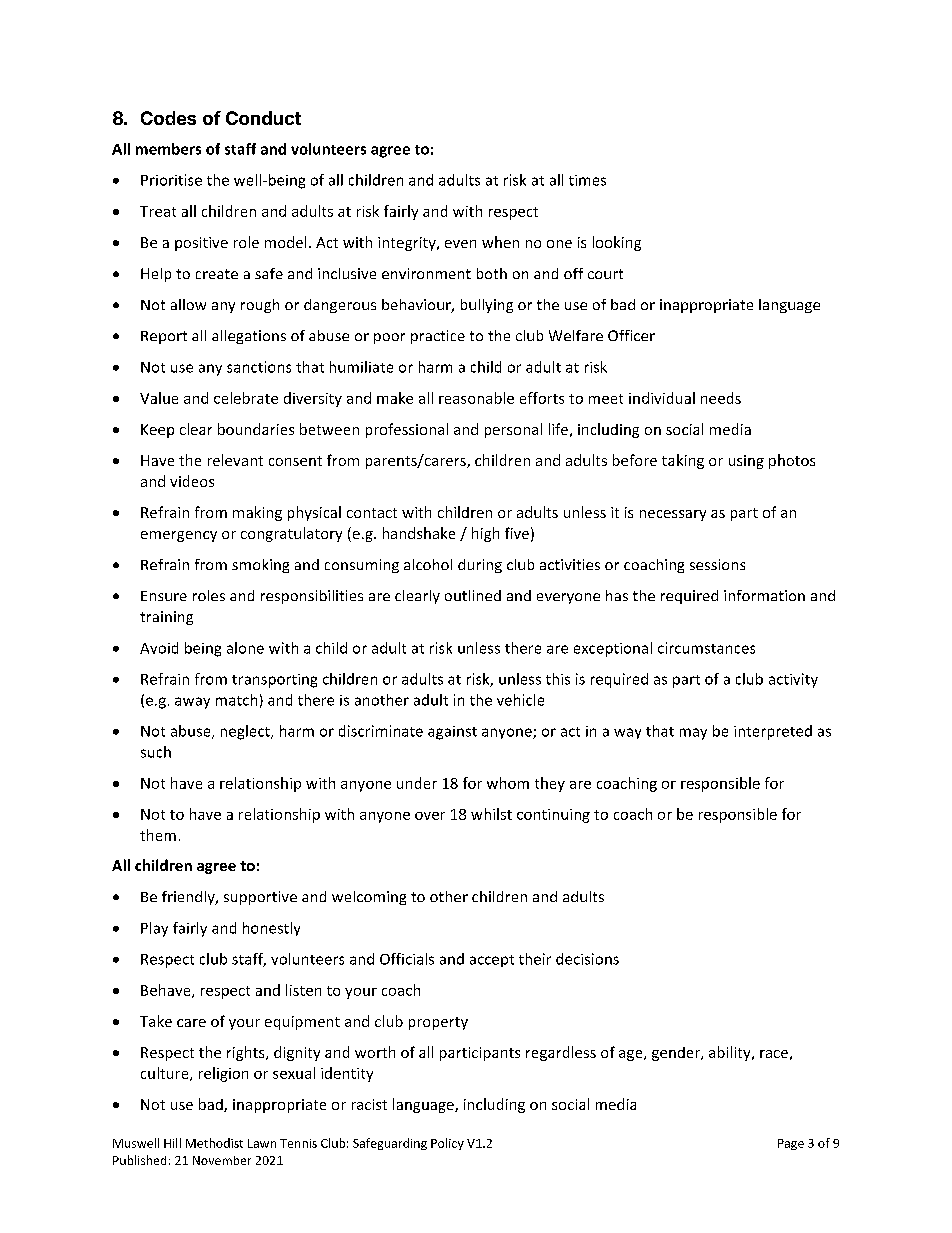  Describe the element at coordinates (438, 337) in the screenshot. I see `practice` at that location.
